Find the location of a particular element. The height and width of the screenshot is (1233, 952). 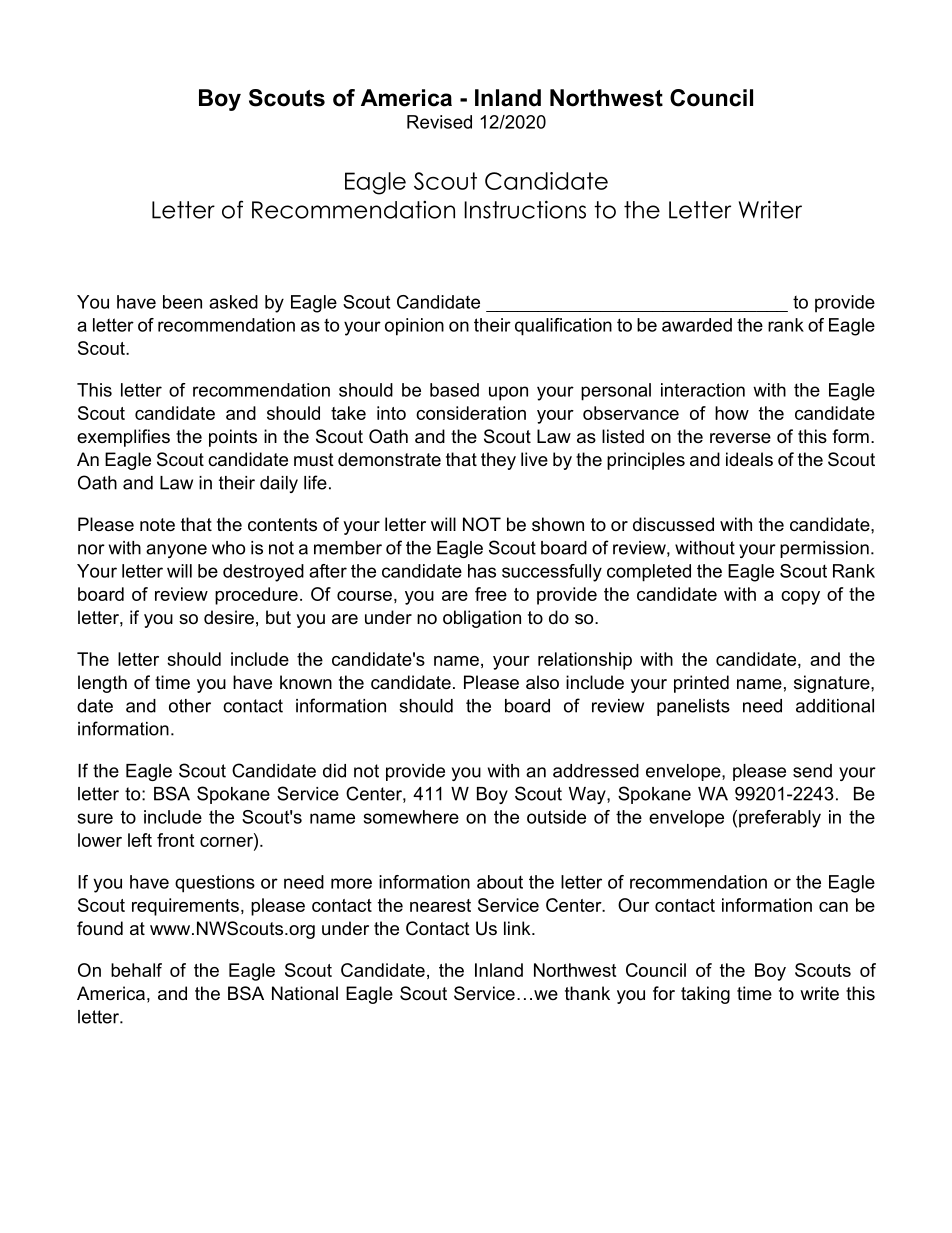

Instructions is located at coordinates (525, 209).
